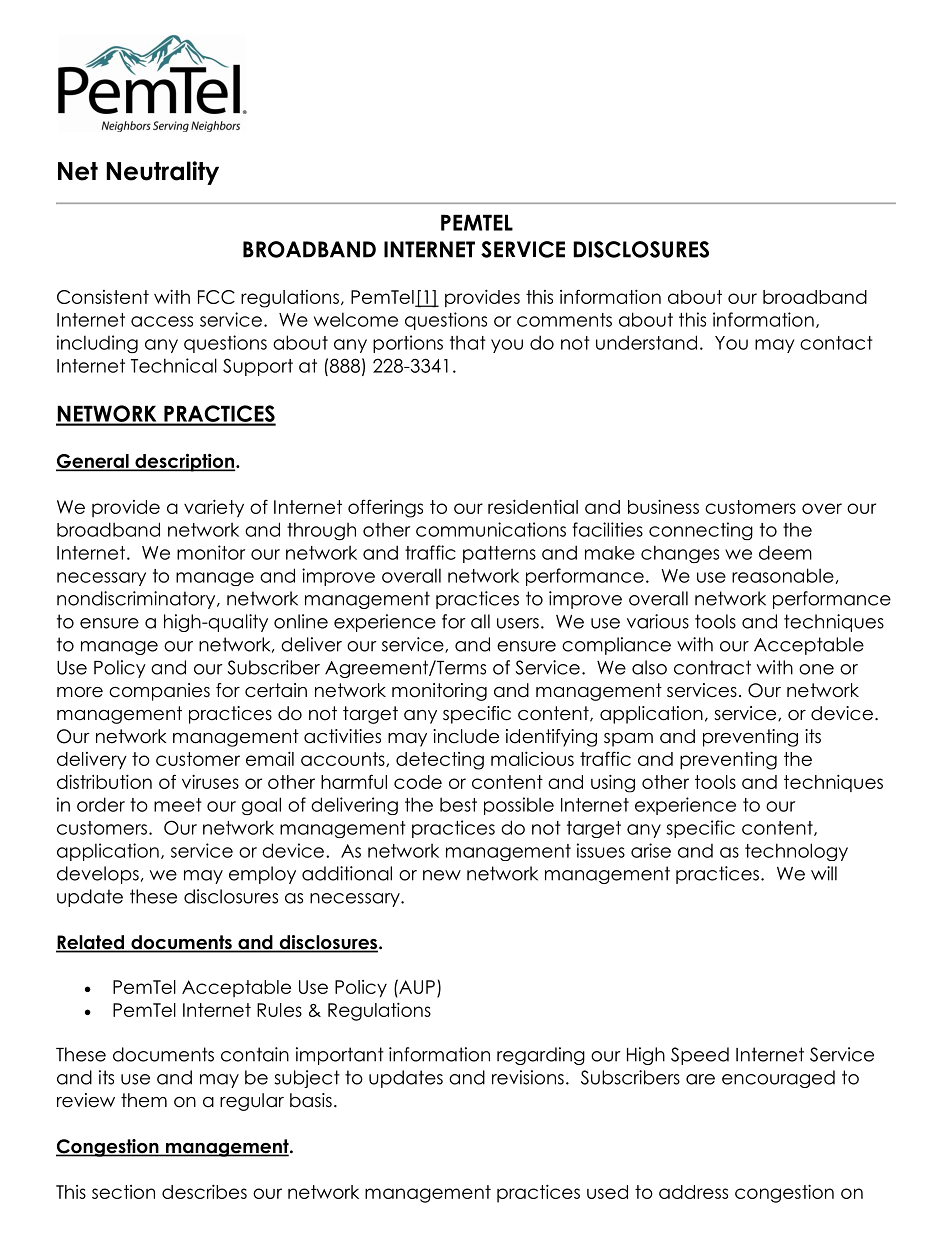 The height and width of the screenshot is (1233, 952). Describe the element at coordinates (162, 173) in the screenshot. I see `Neutrality` at that location.
